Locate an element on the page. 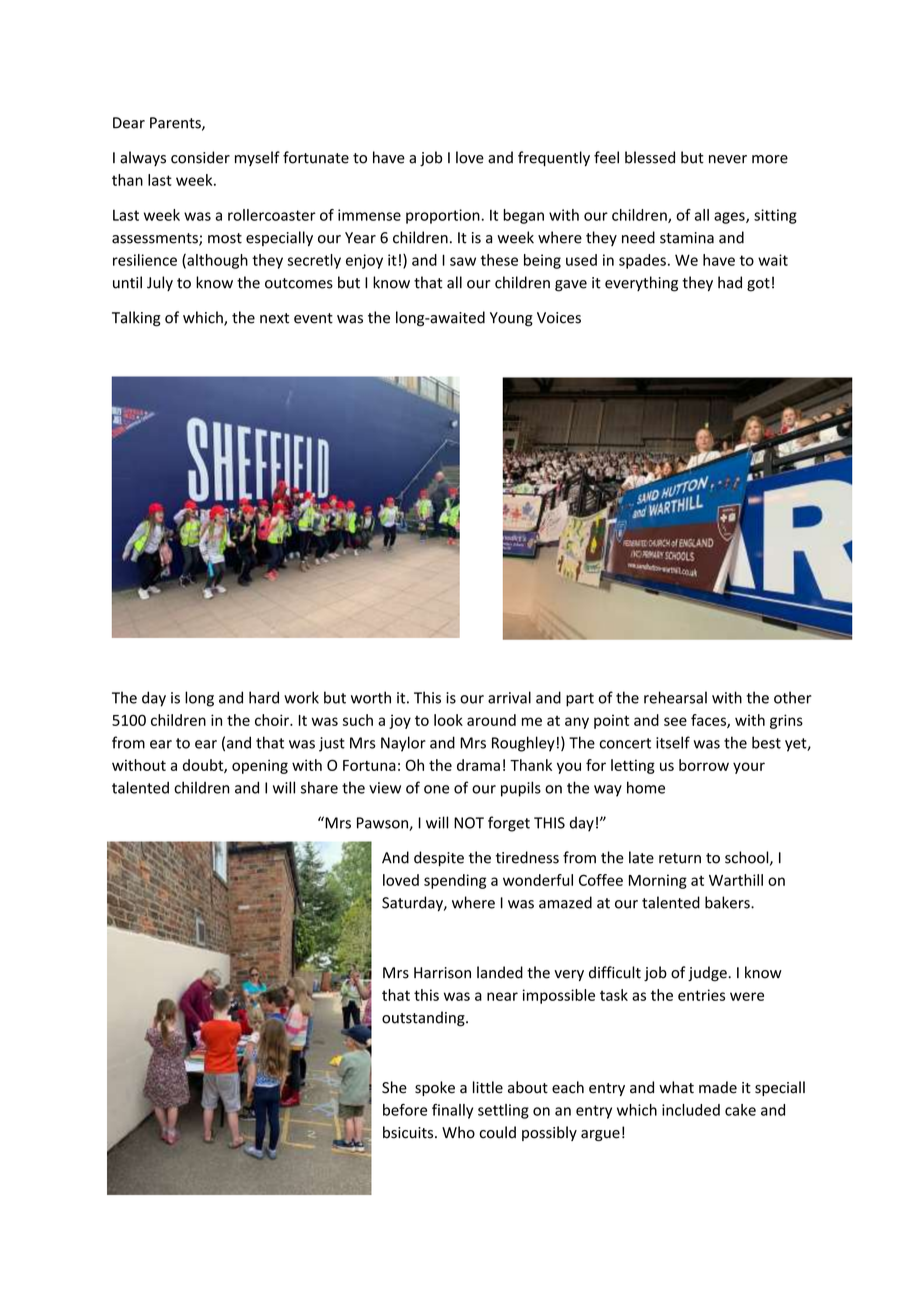 The image size is (924, 1308). consider is located at coordinates (200, 157).
